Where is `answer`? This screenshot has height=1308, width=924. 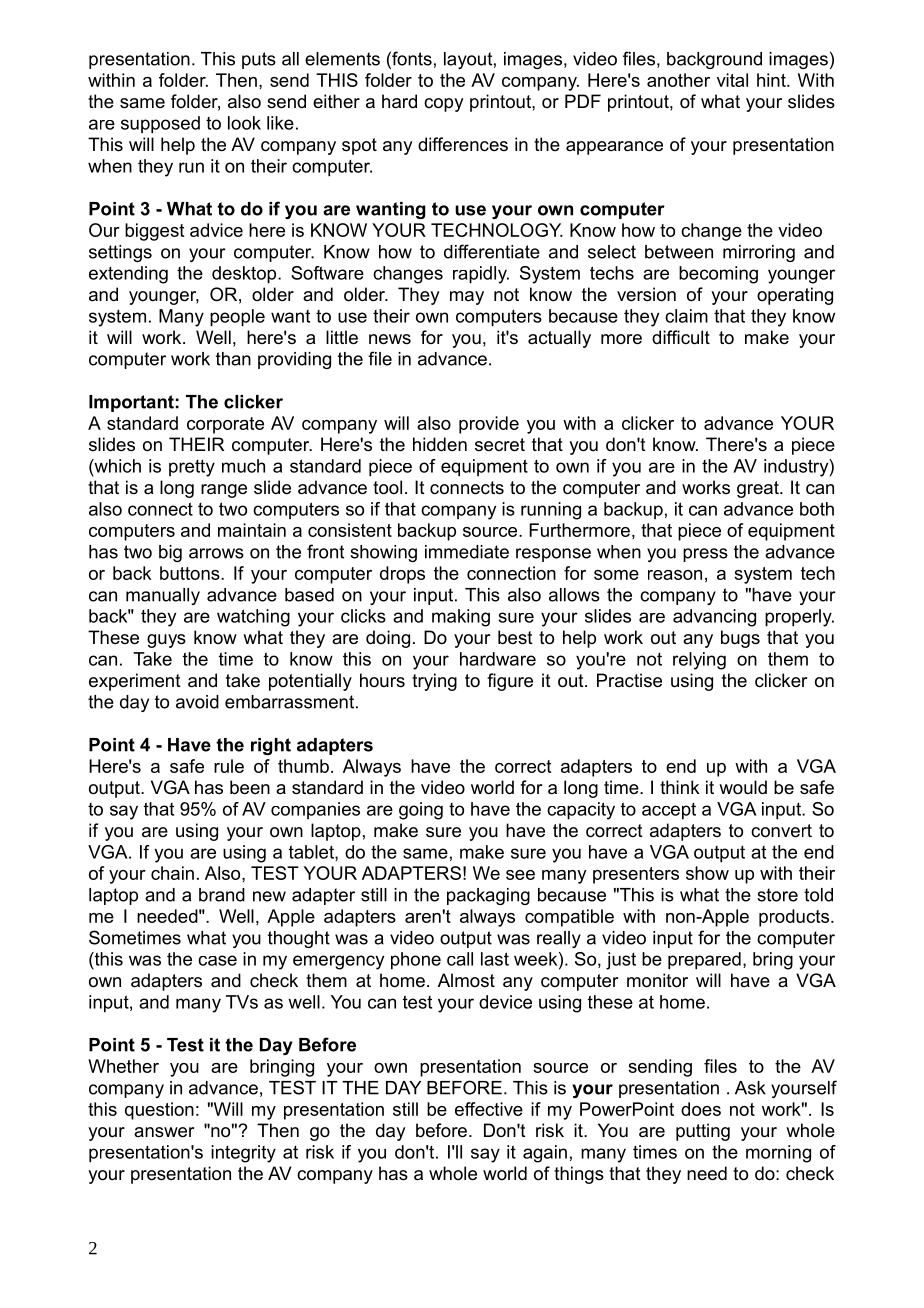
answer is located at coordinates (164, 1132).
